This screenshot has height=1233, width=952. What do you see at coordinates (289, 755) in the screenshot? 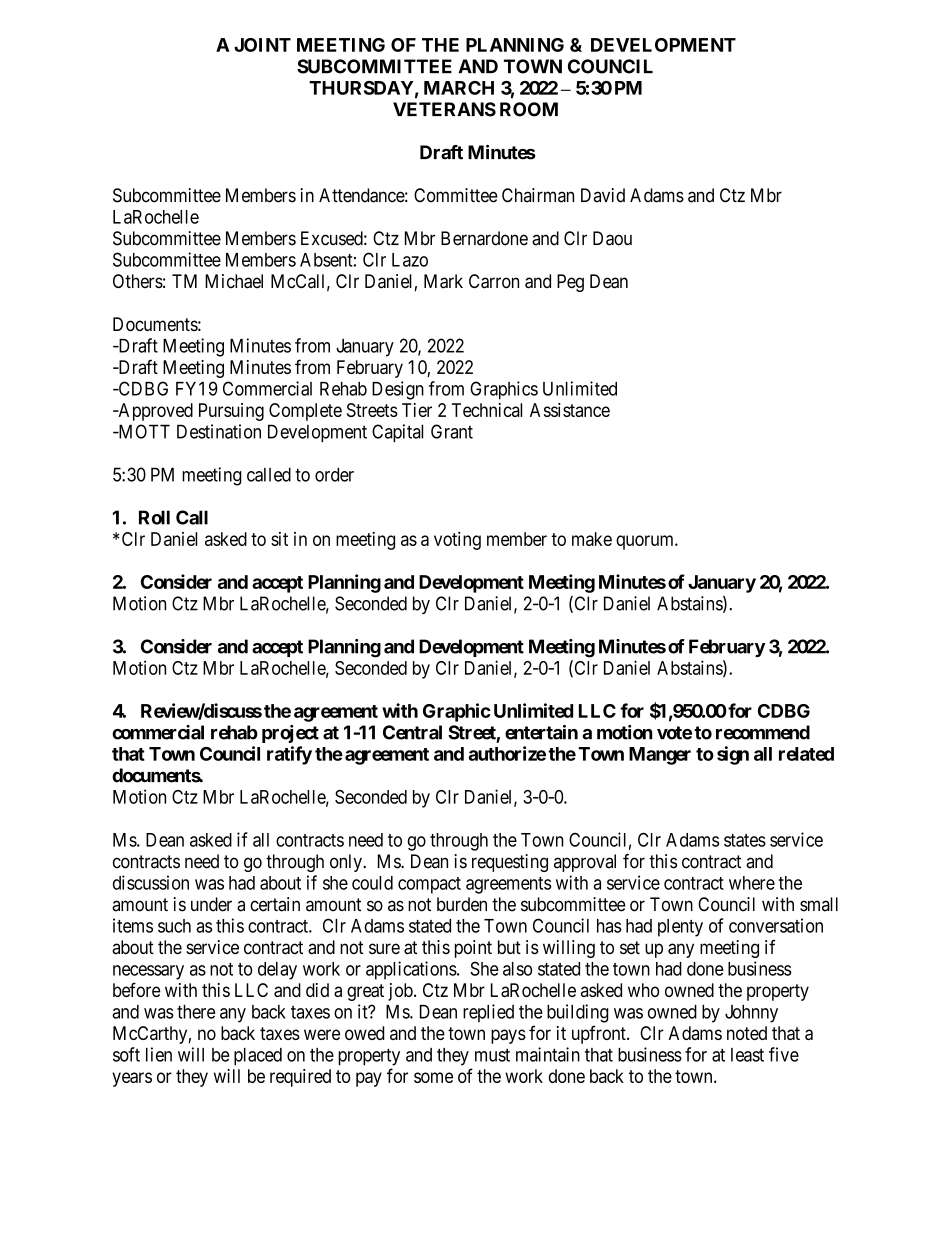
I see `ratify` at bounding box center [289, 755].
